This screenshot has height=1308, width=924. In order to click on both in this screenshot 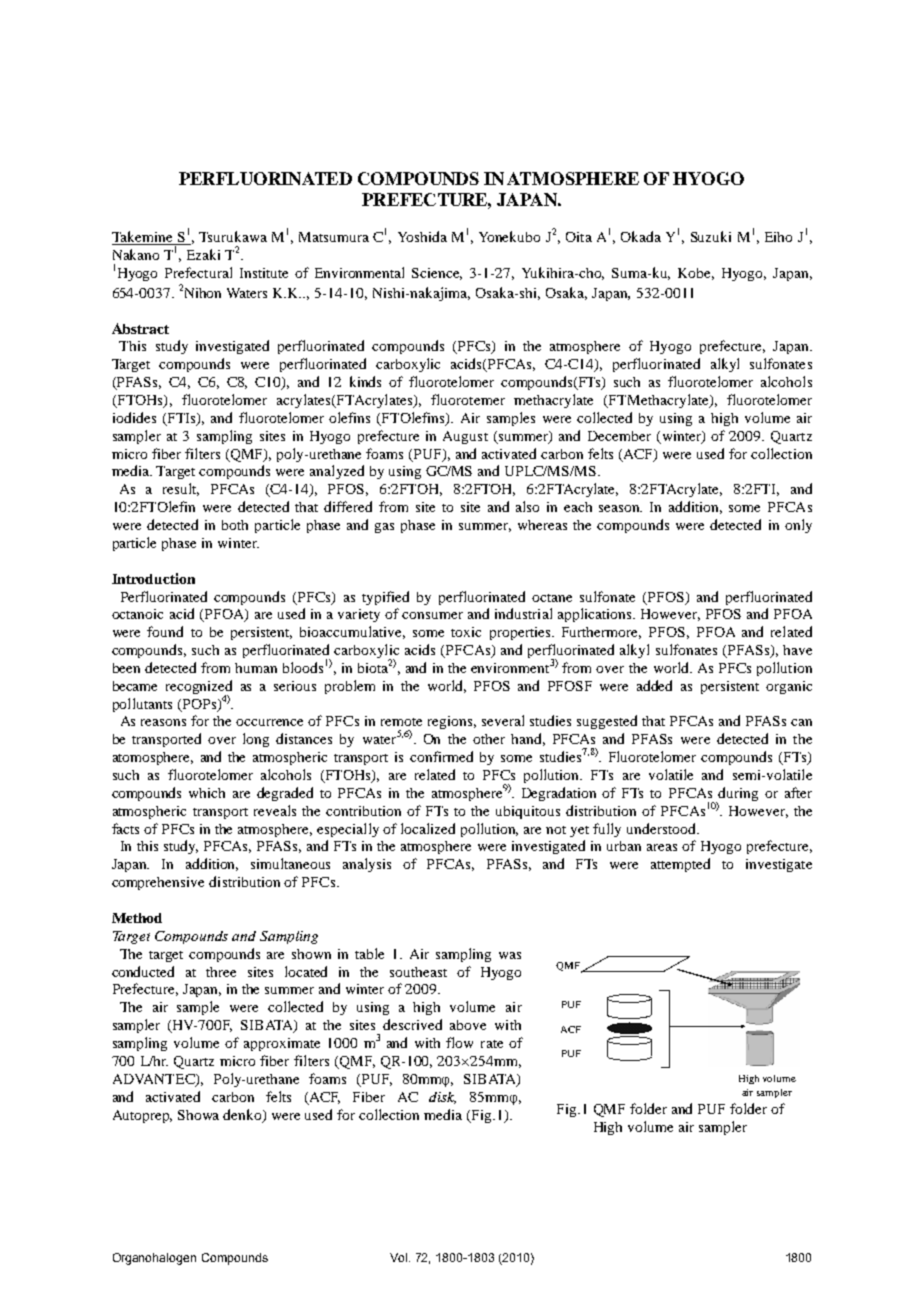, I will do `click(235, 525)`.
